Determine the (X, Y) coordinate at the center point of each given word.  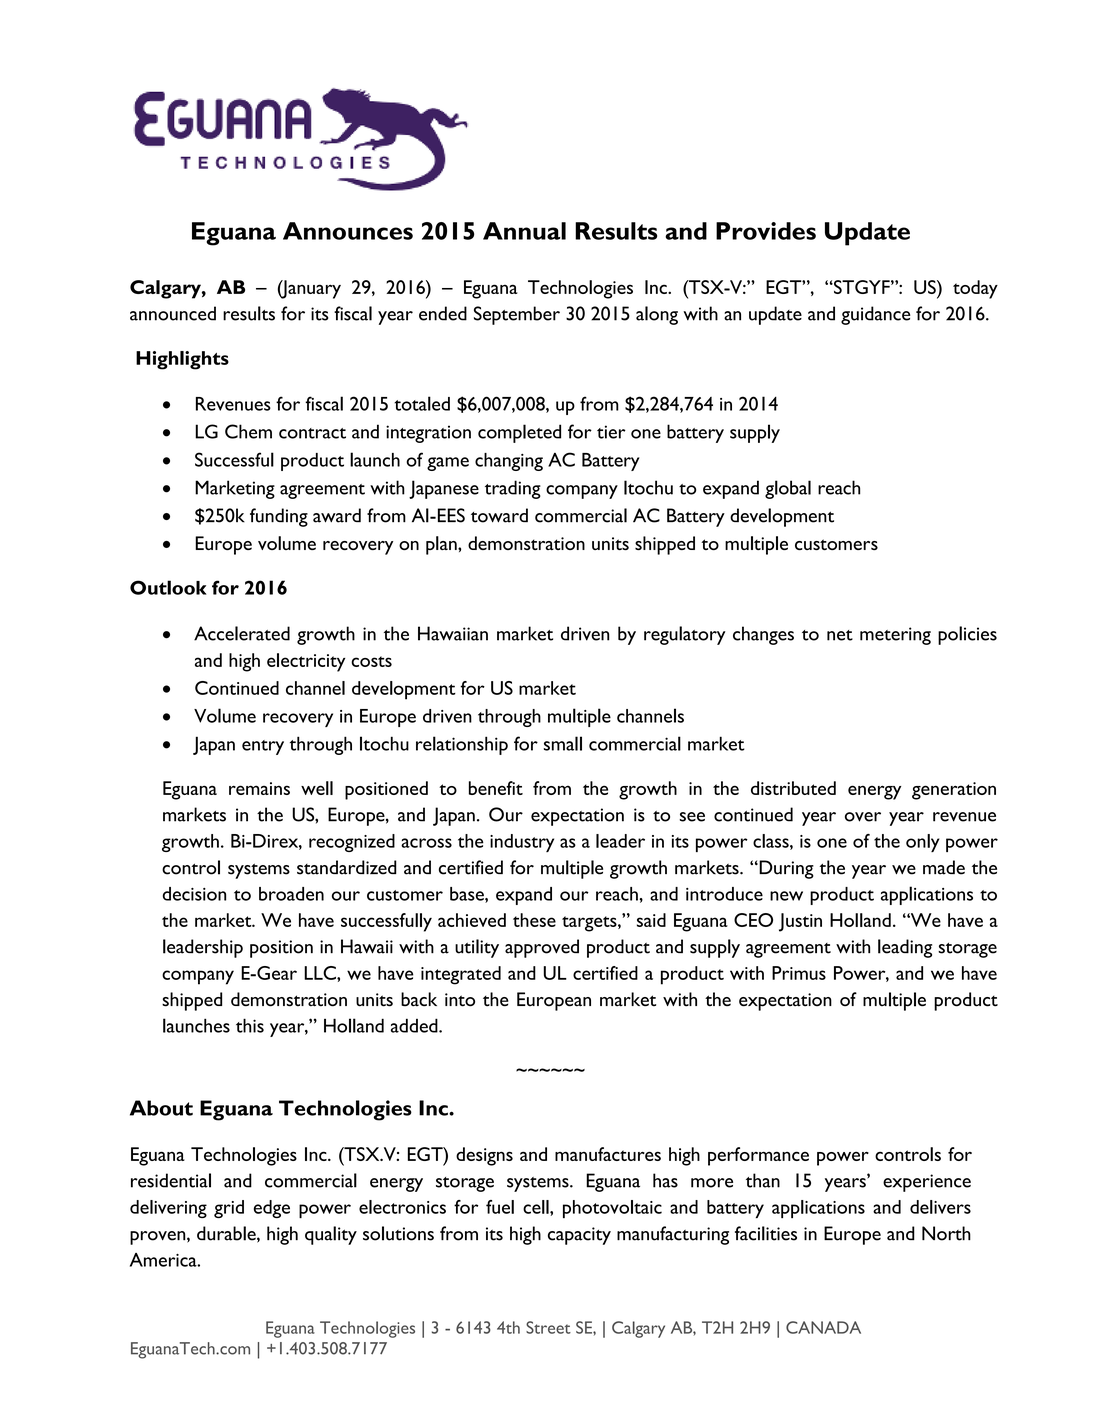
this (250, 1025)
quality (331, 1235)
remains (259, 788)
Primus (799, 973)
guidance (876, 315)
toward (499, 515)
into (460, 1000)
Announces (348, 231)
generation (954, 791)
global (788, 489)
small (563, 743)
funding (279, 517)
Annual (524, 231)
